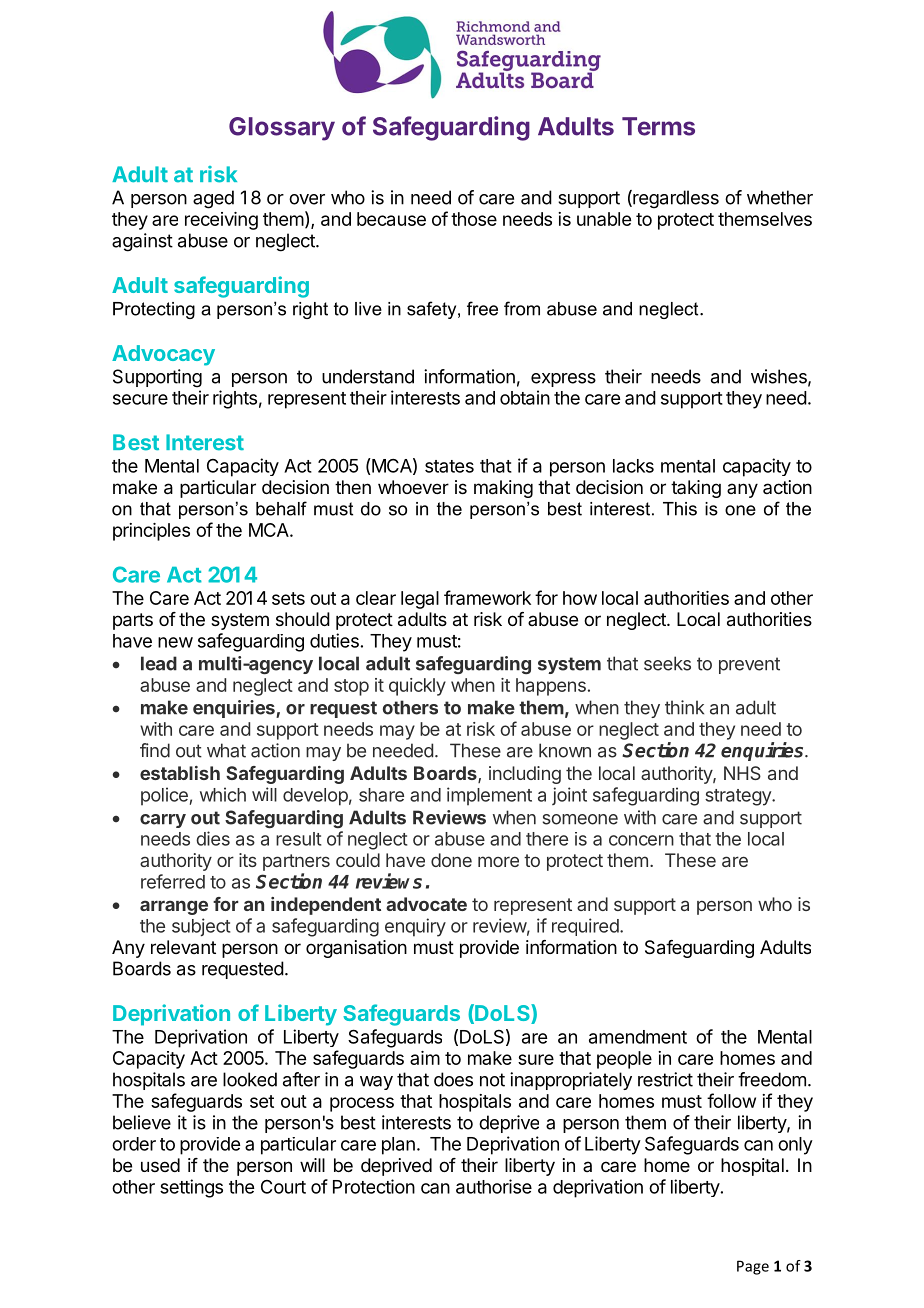 This screenshot has width=924, height=1308. I want to click on think, so click(684, 707).
